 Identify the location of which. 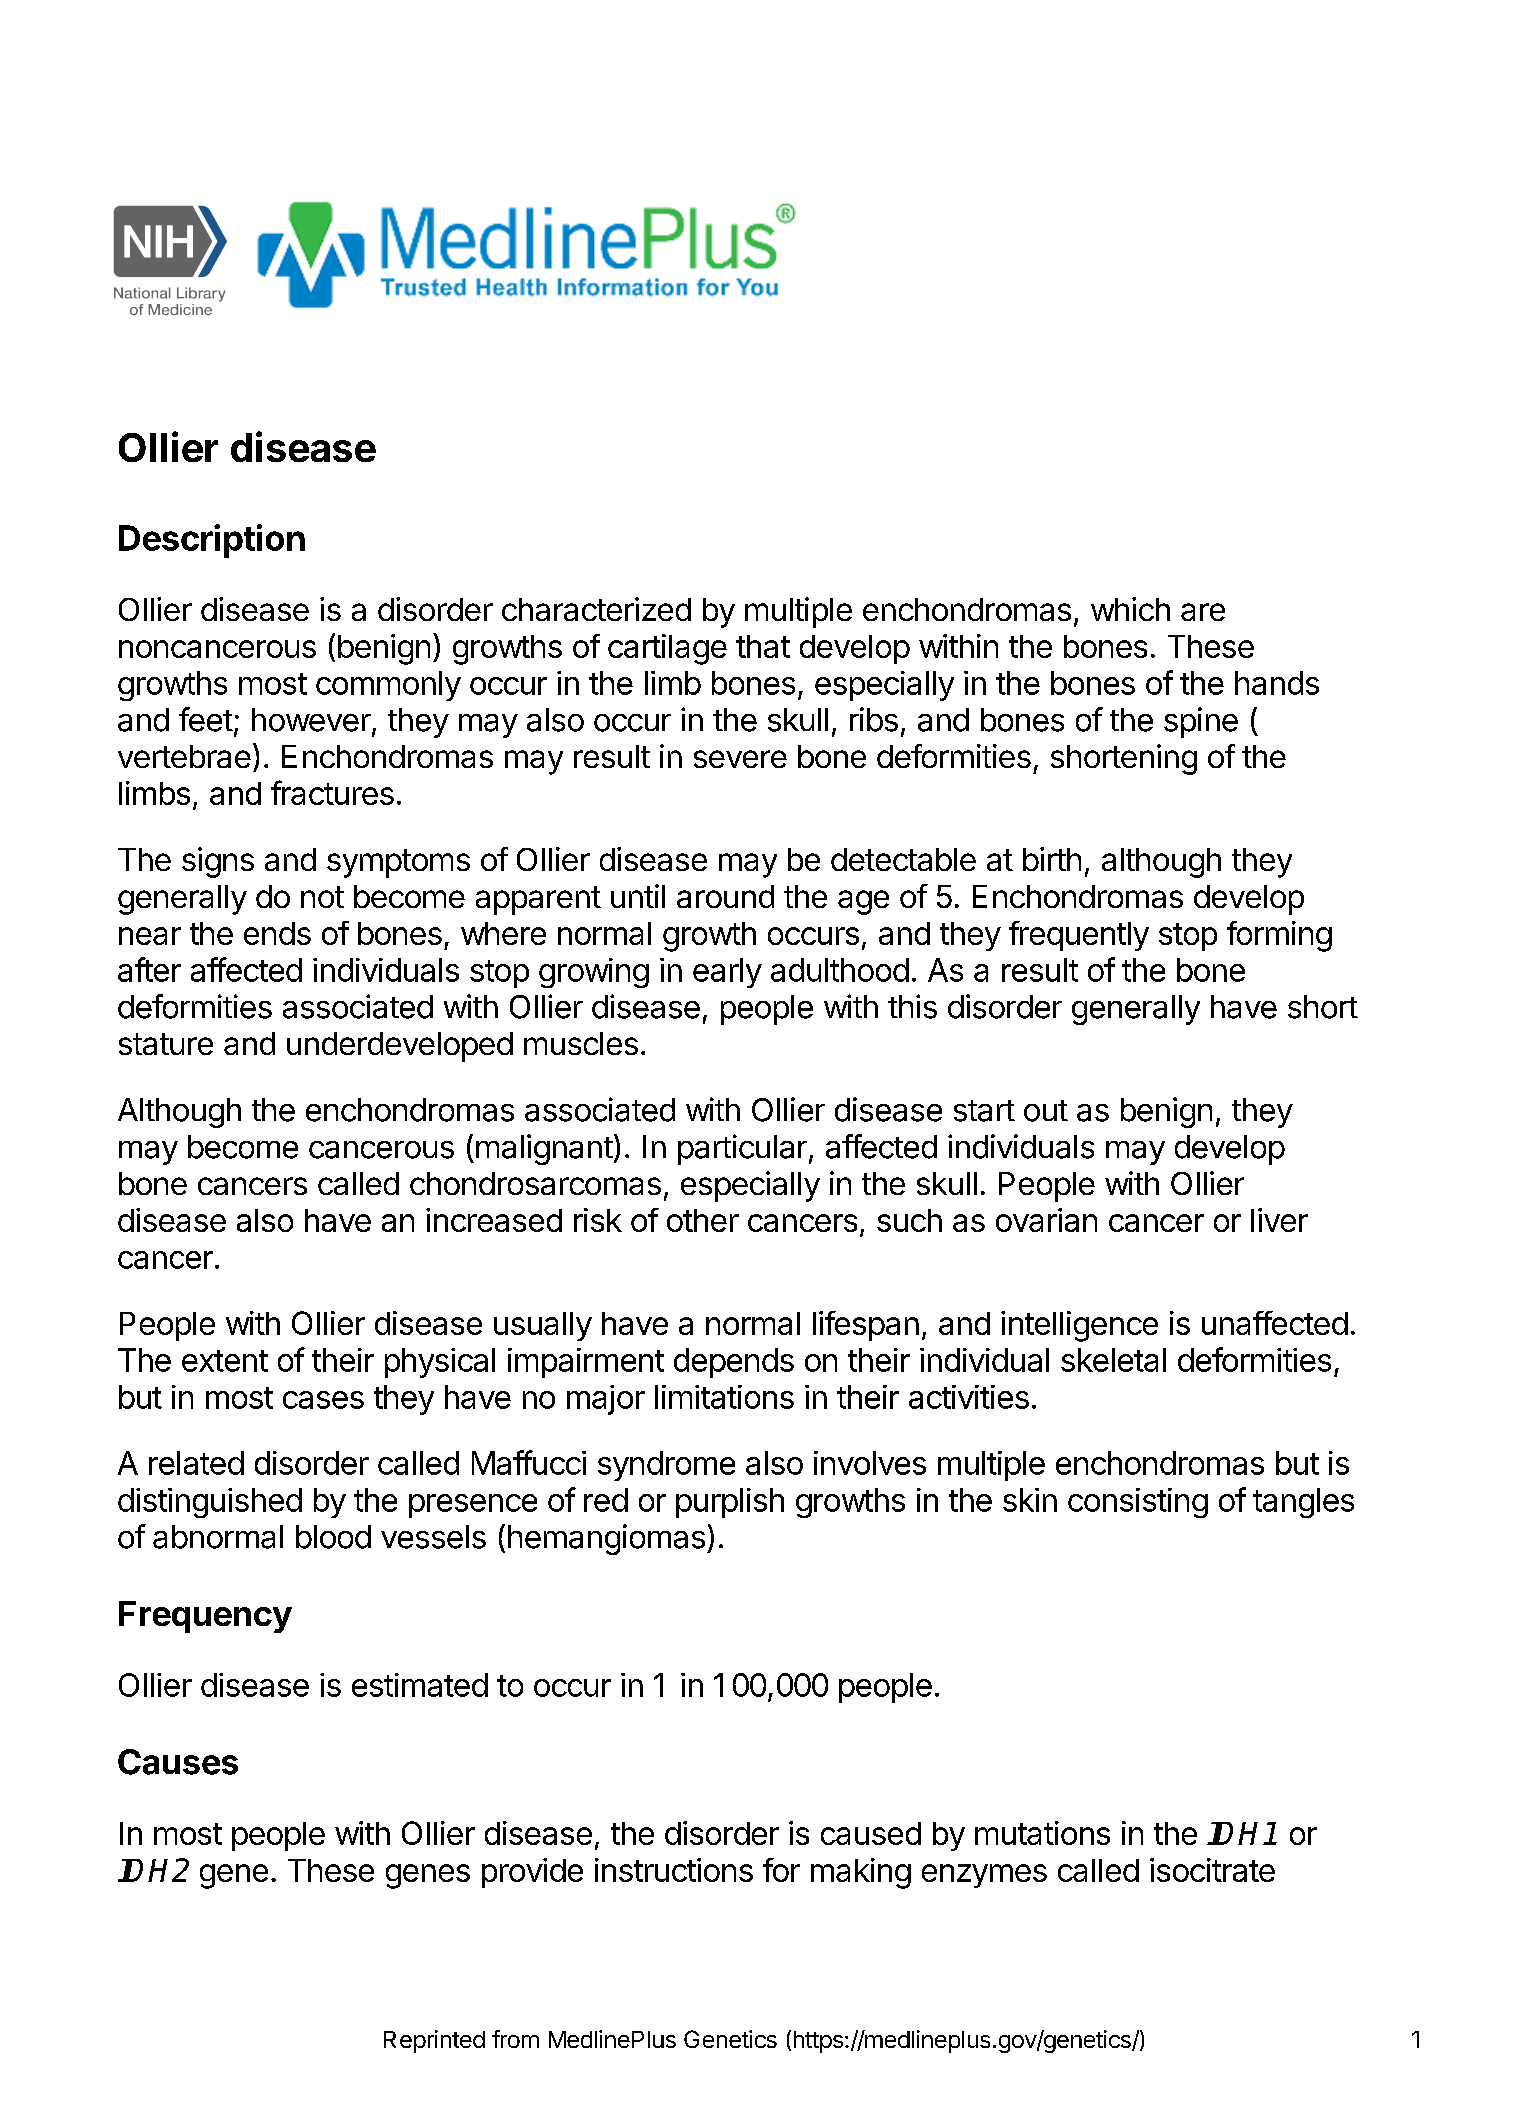
(1130, 609).
